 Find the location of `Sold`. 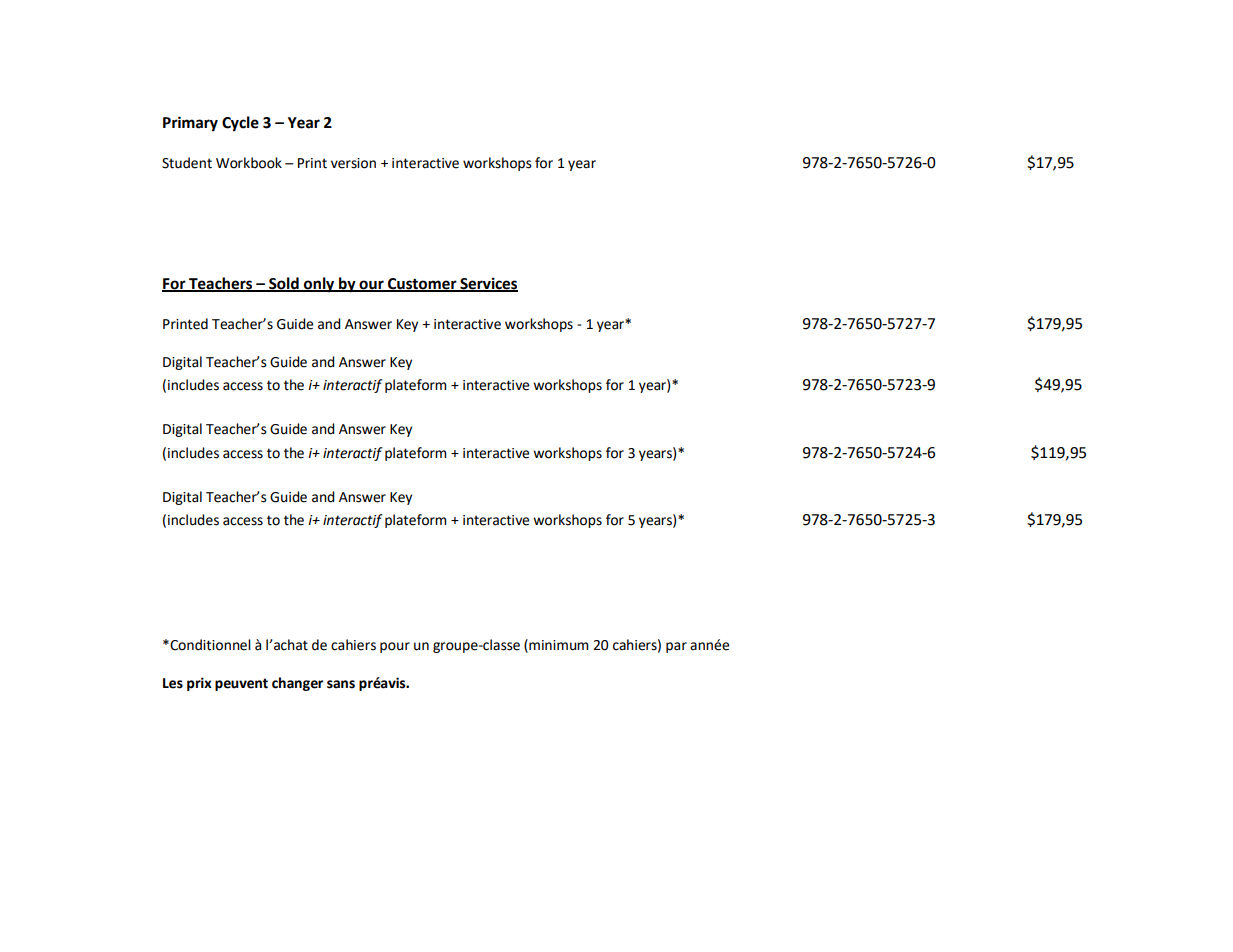

Sold is located at coordinates (284, 284).
